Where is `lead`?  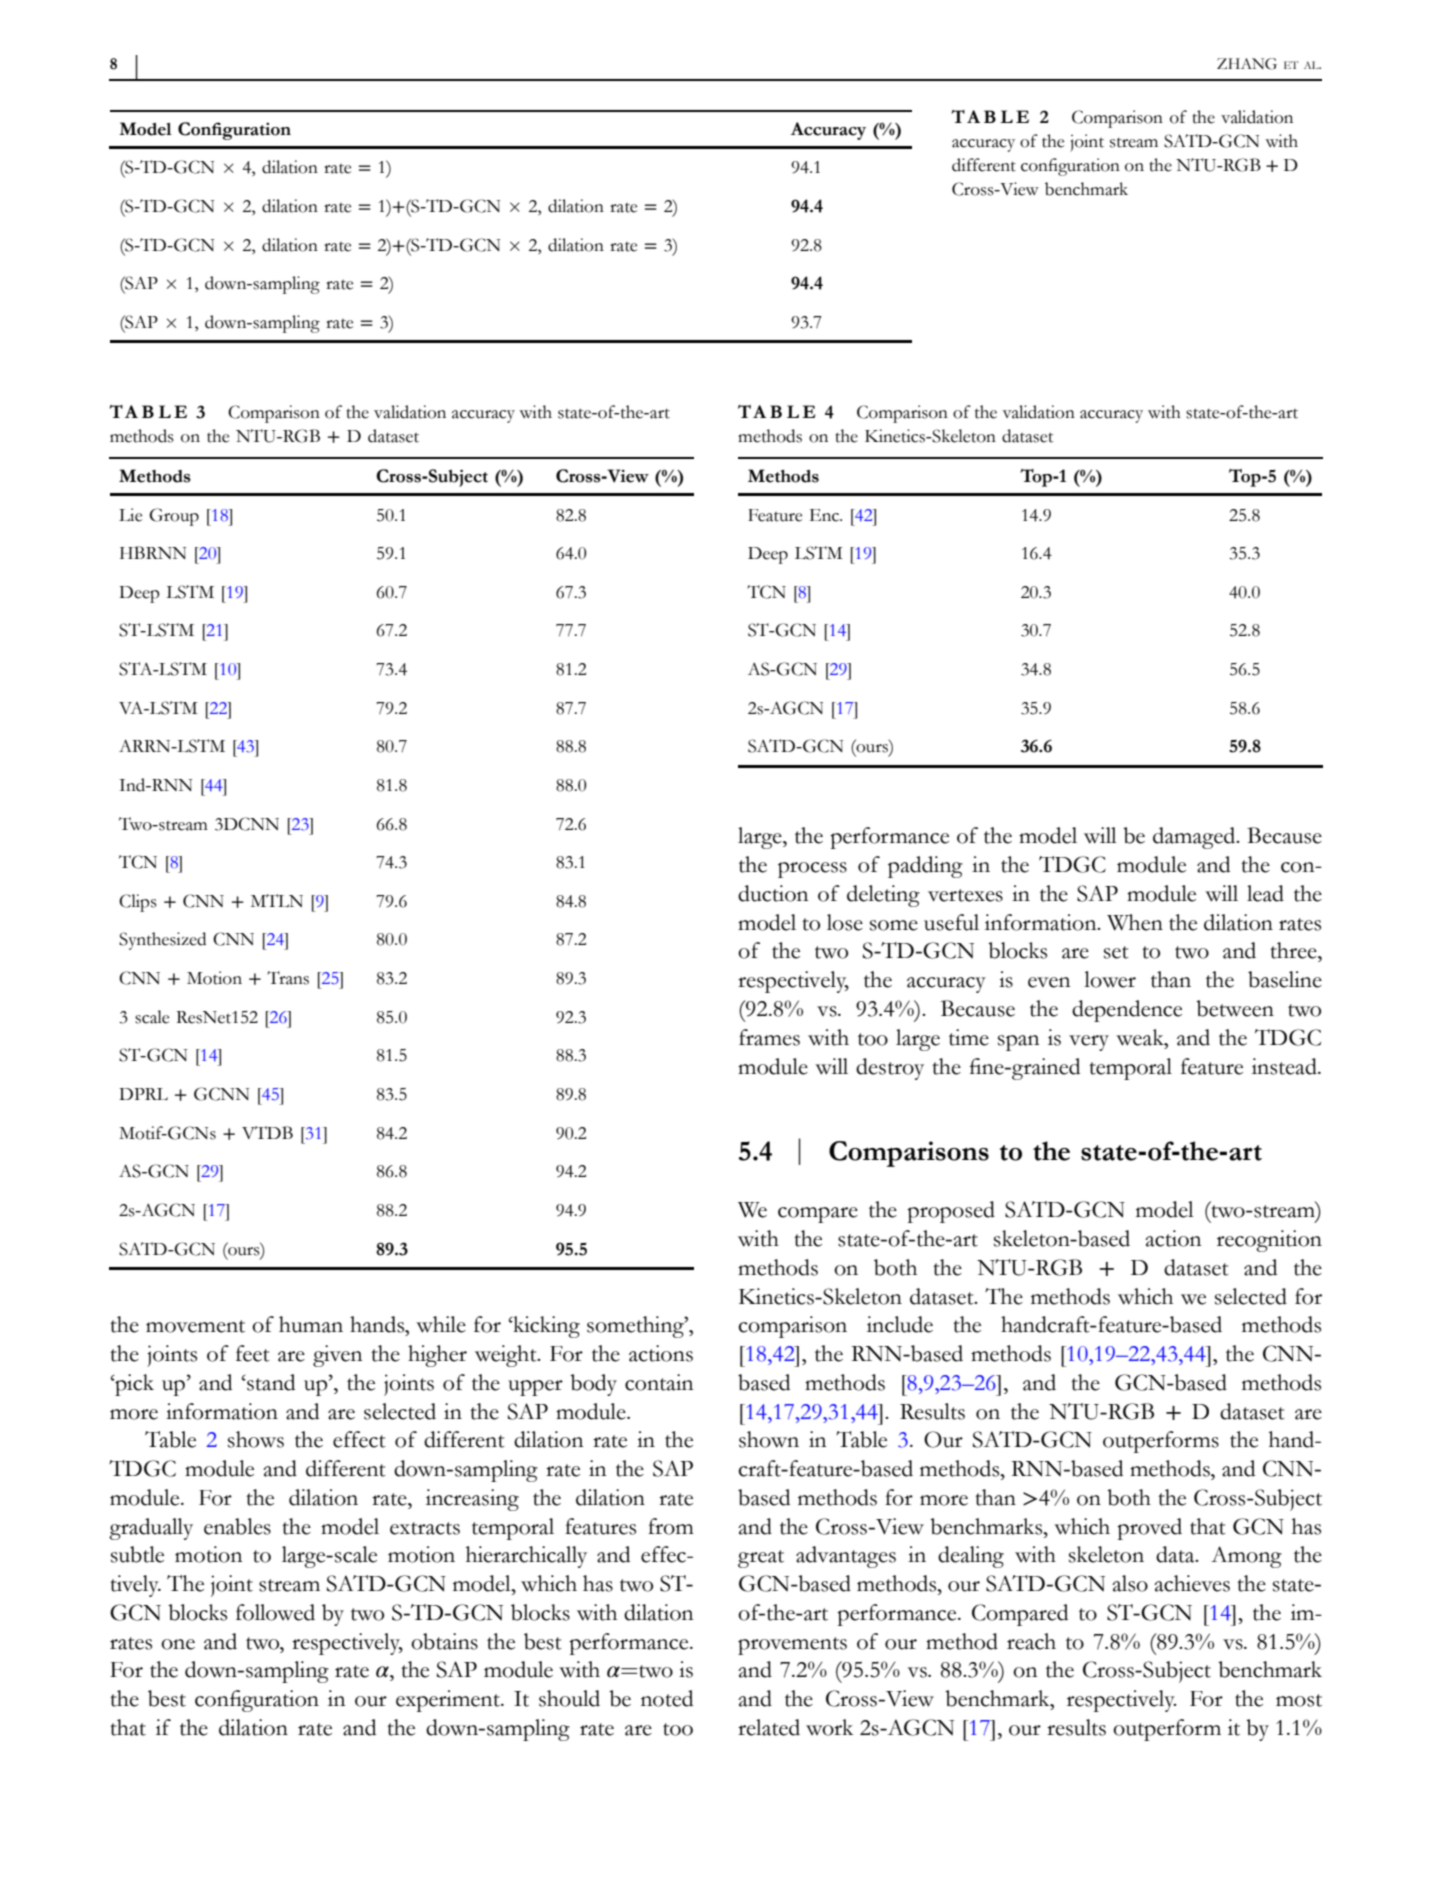 lead is located at coordinates (1265, 893).
